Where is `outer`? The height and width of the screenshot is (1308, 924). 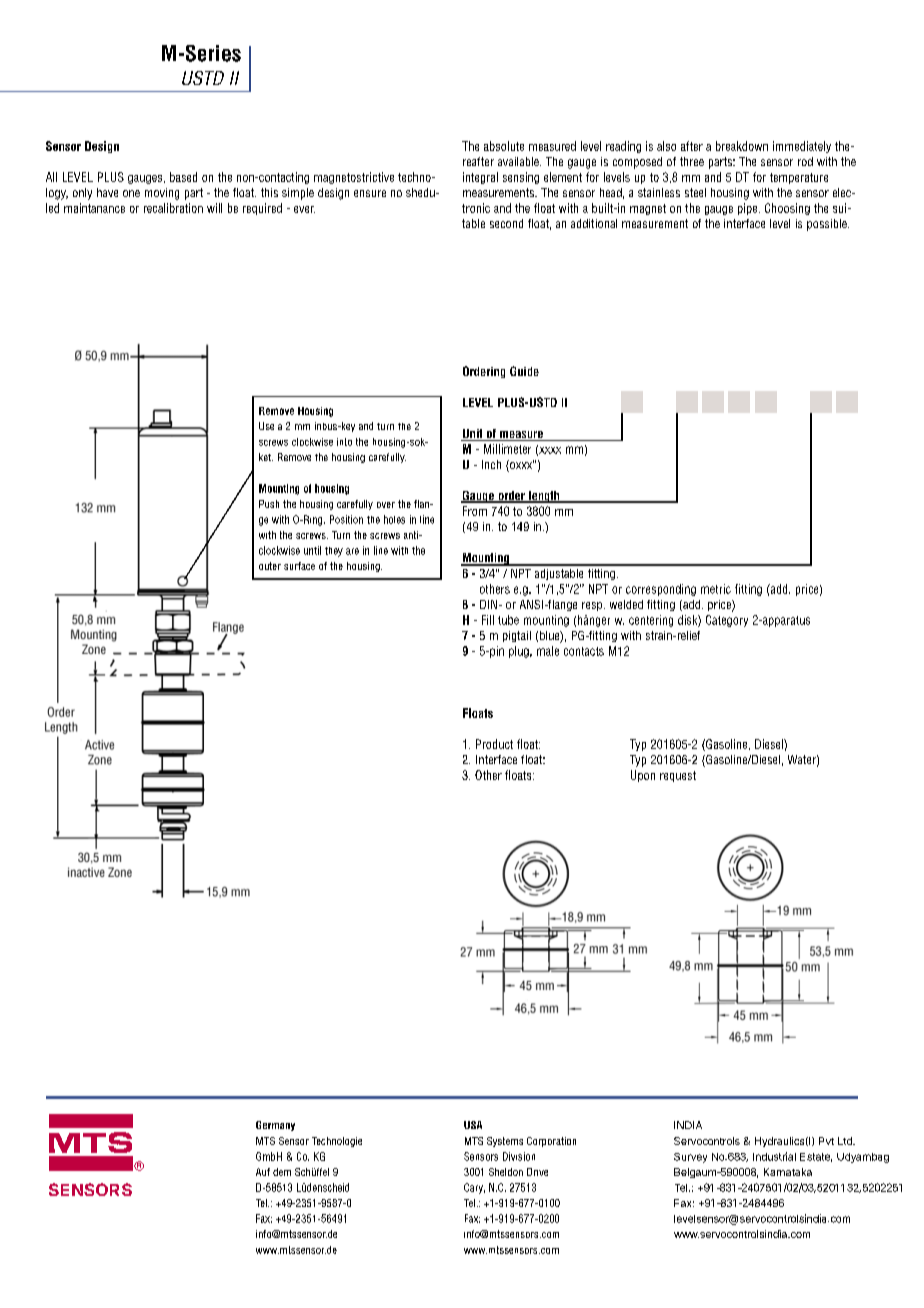 outer is located at coordinates (270, 566).
